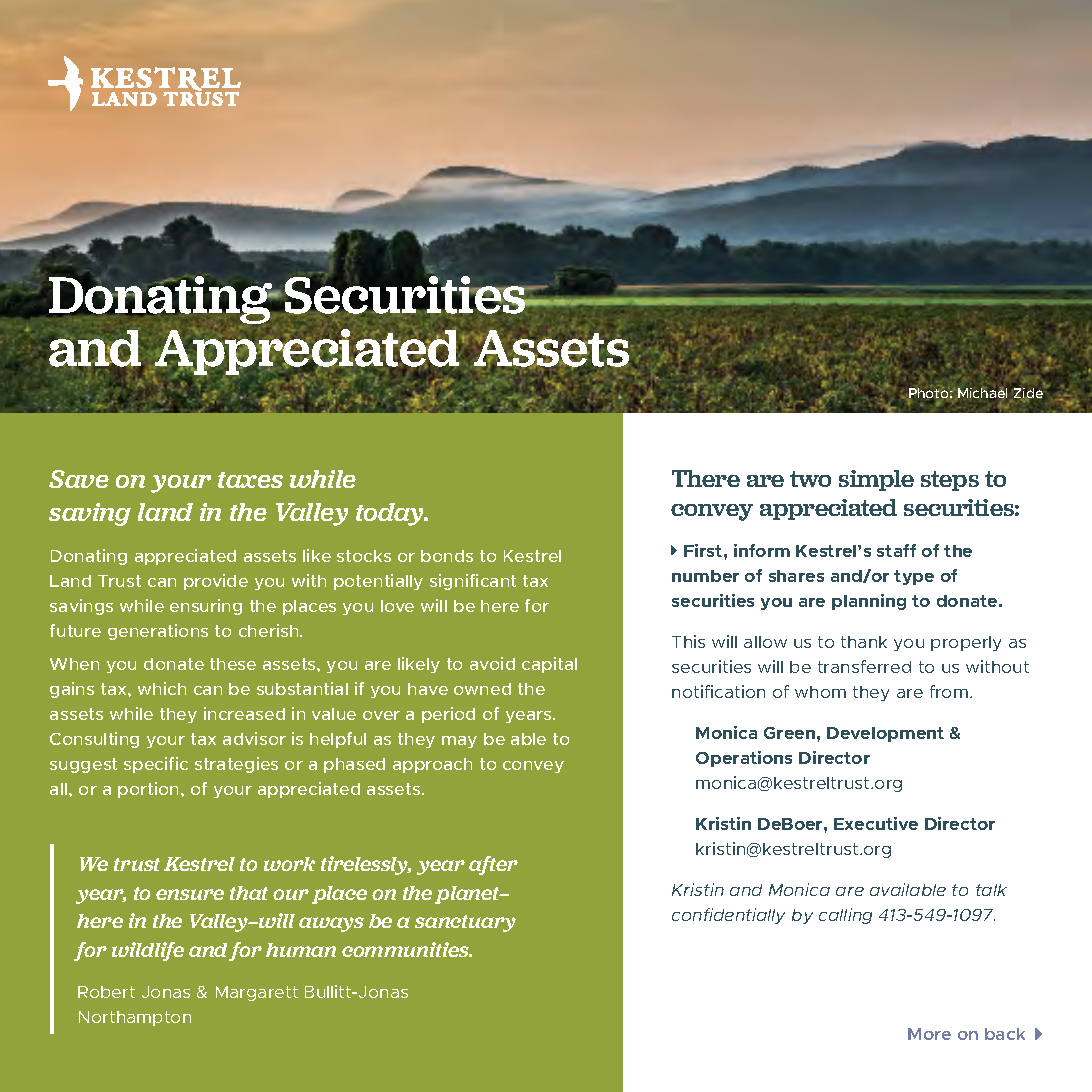  I want to click on taxes, so click(250, 480).
